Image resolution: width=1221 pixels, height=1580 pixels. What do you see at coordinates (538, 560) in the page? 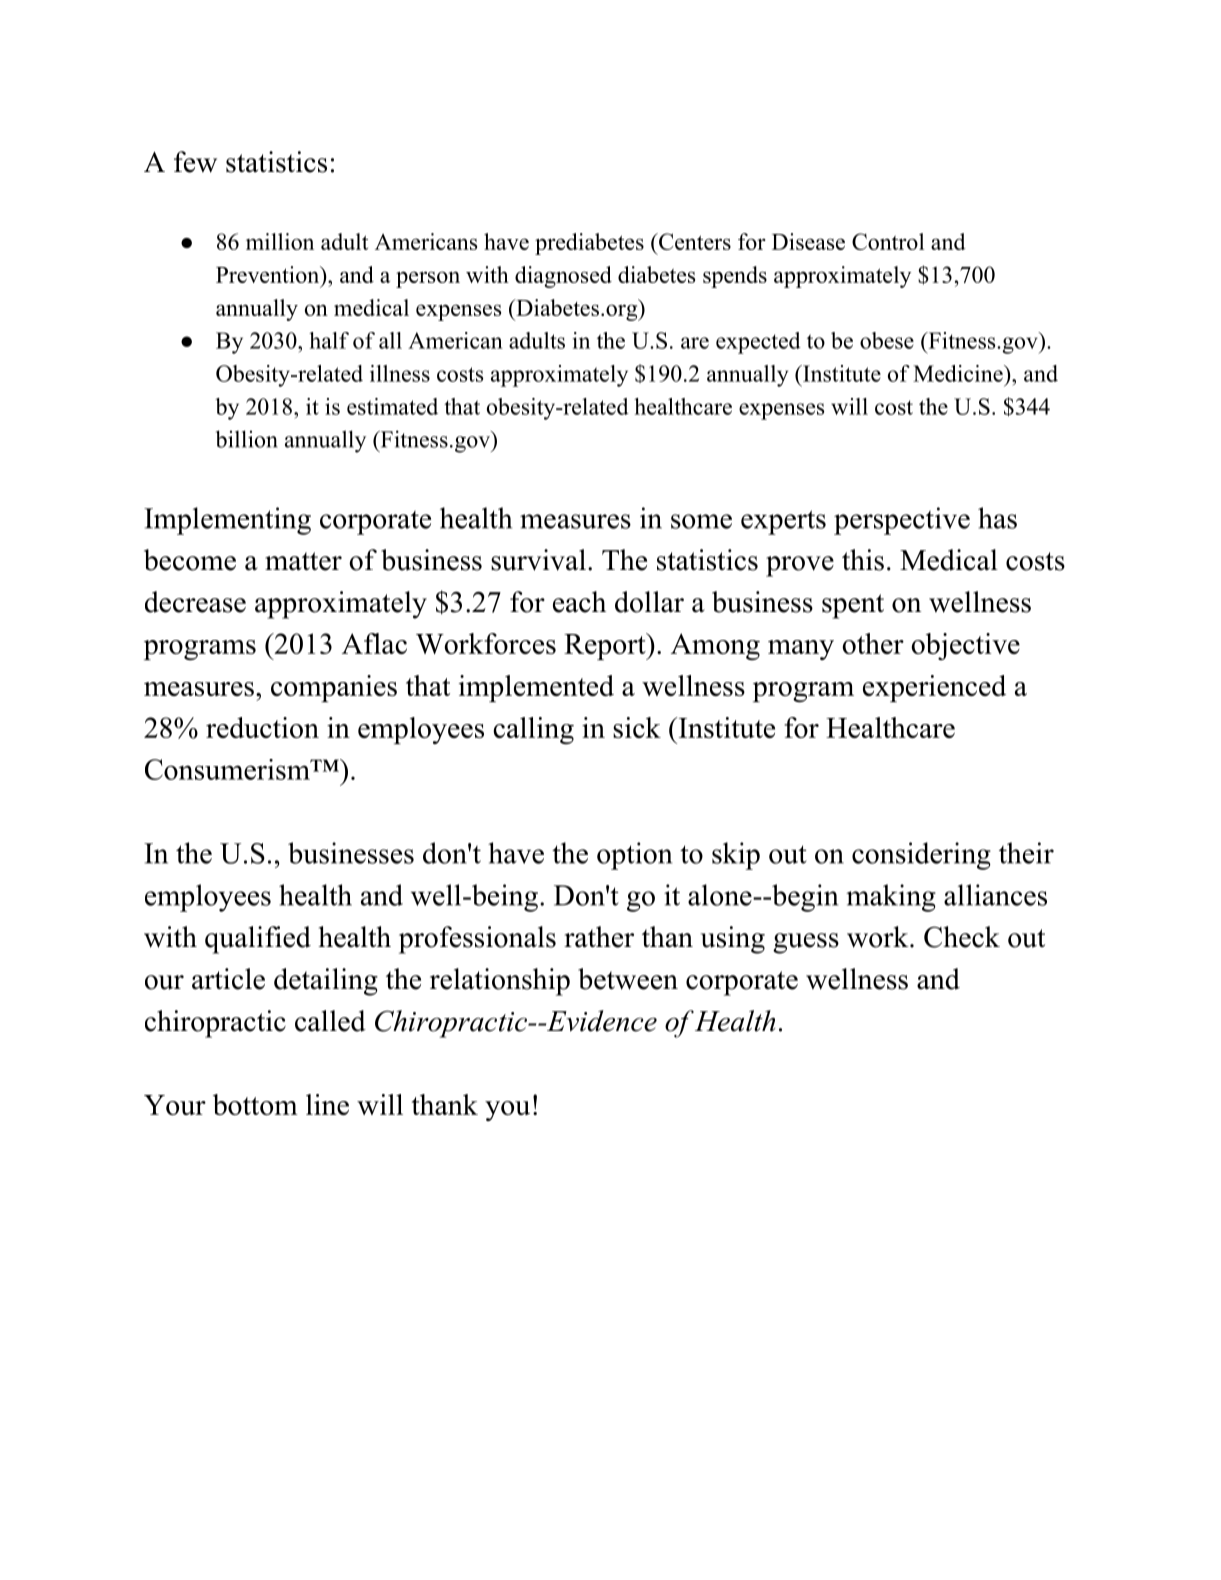
I see `survival` at bounding box center [538, 560].
